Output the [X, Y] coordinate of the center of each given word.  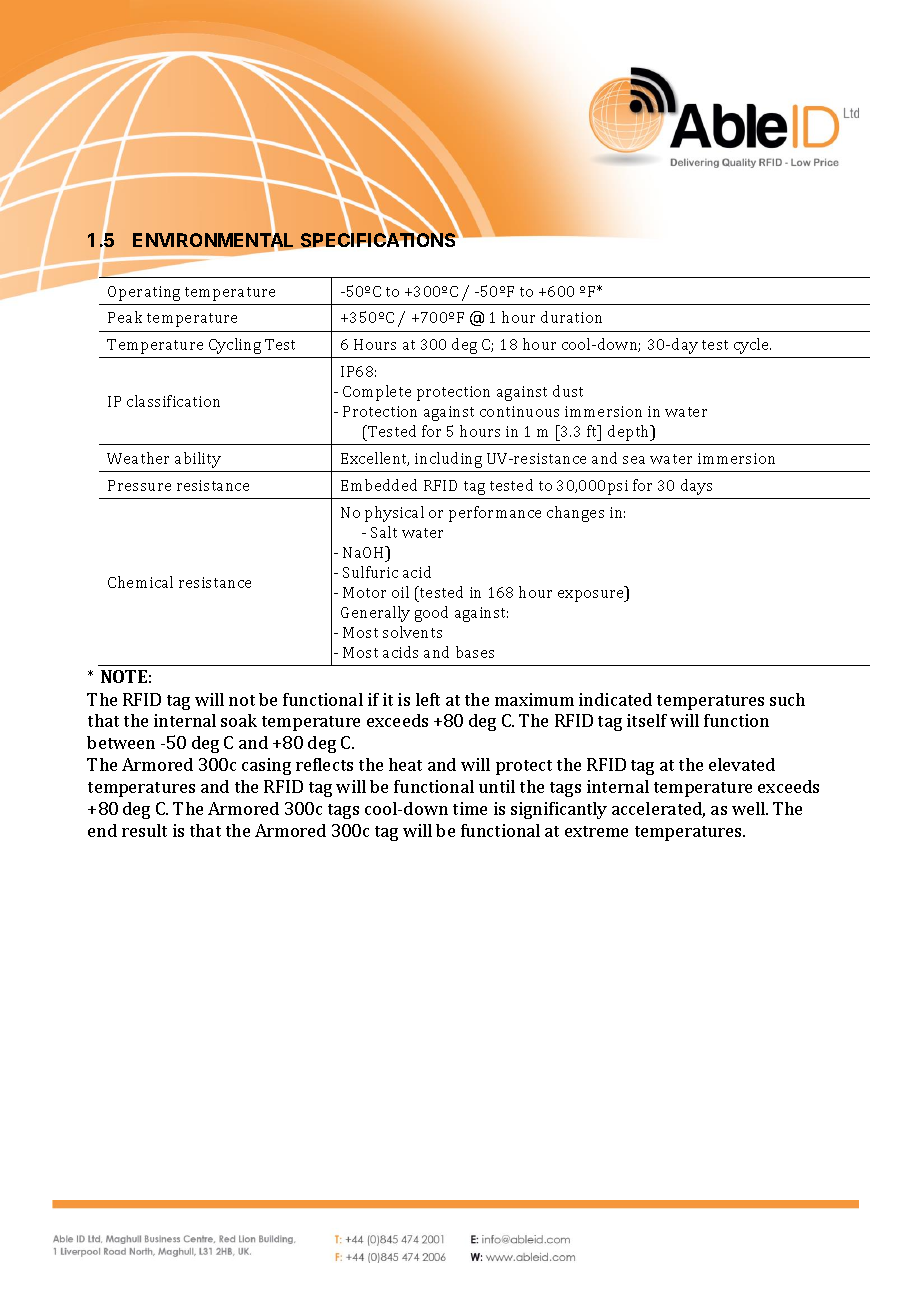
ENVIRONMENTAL [215, 240]
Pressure [139, 485]
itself [647, 720]
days [696, 487]
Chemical [140, 582]
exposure [592, 596]
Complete [377, 393]
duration [571, 317]
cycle [752, 346]
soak [239, 720]
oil [400, 592]
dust [568, 391]
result [144, 830]
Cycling [235, 346]
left [428, 699]
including [448, 460]
